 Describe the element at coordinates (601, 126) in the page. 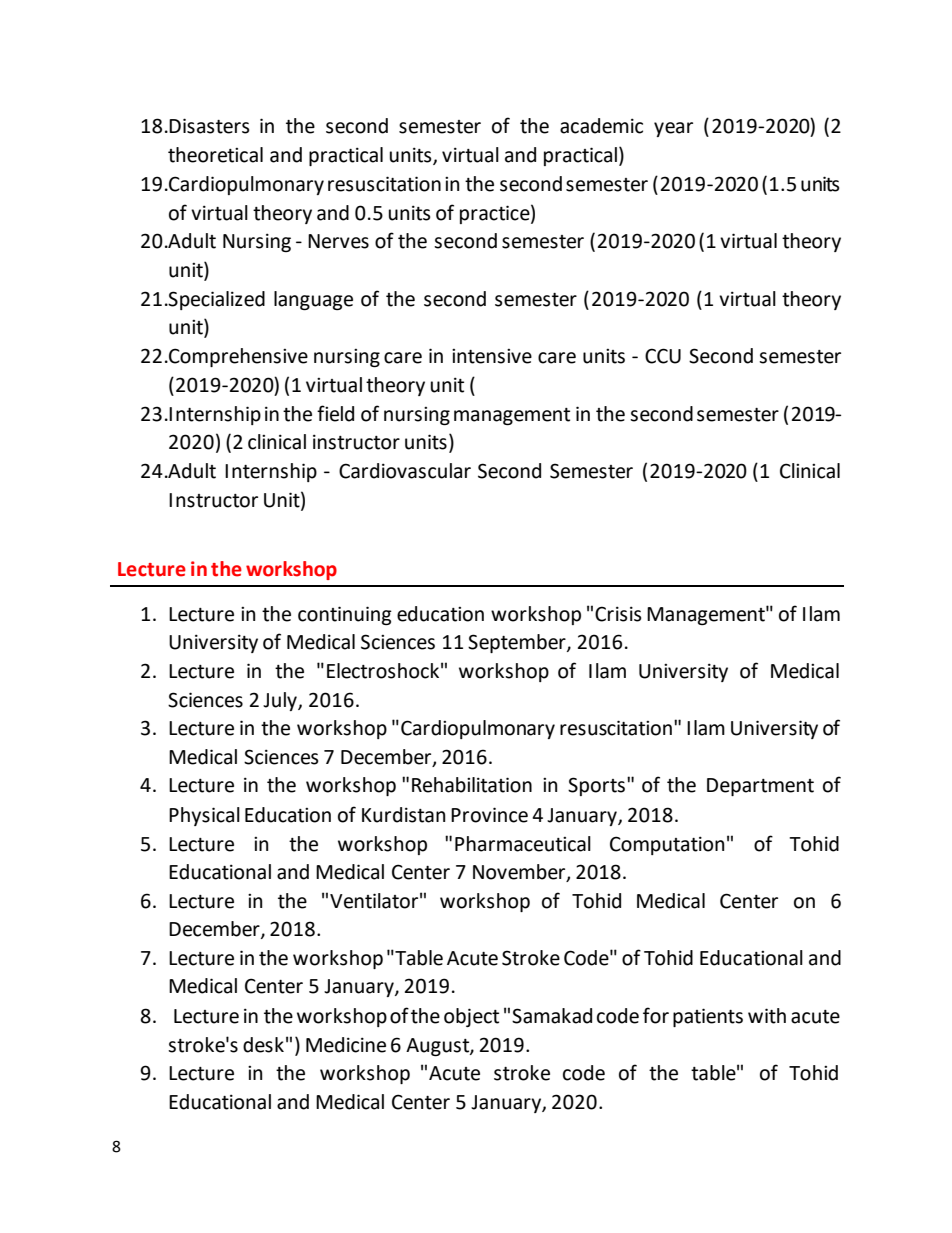

I see `academic` at that location.
